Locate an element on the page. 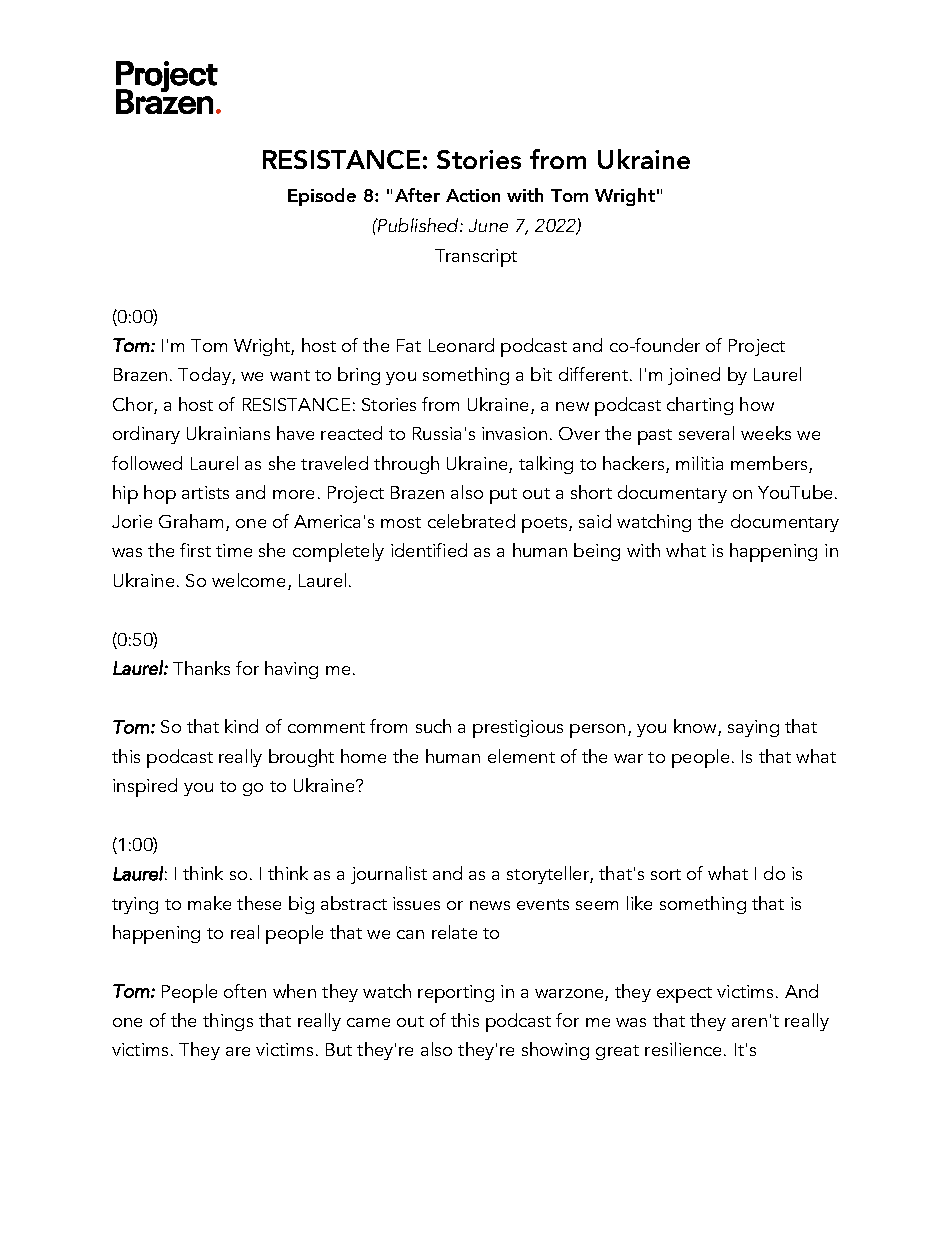  reporting is located at coordinates (456, 994).
